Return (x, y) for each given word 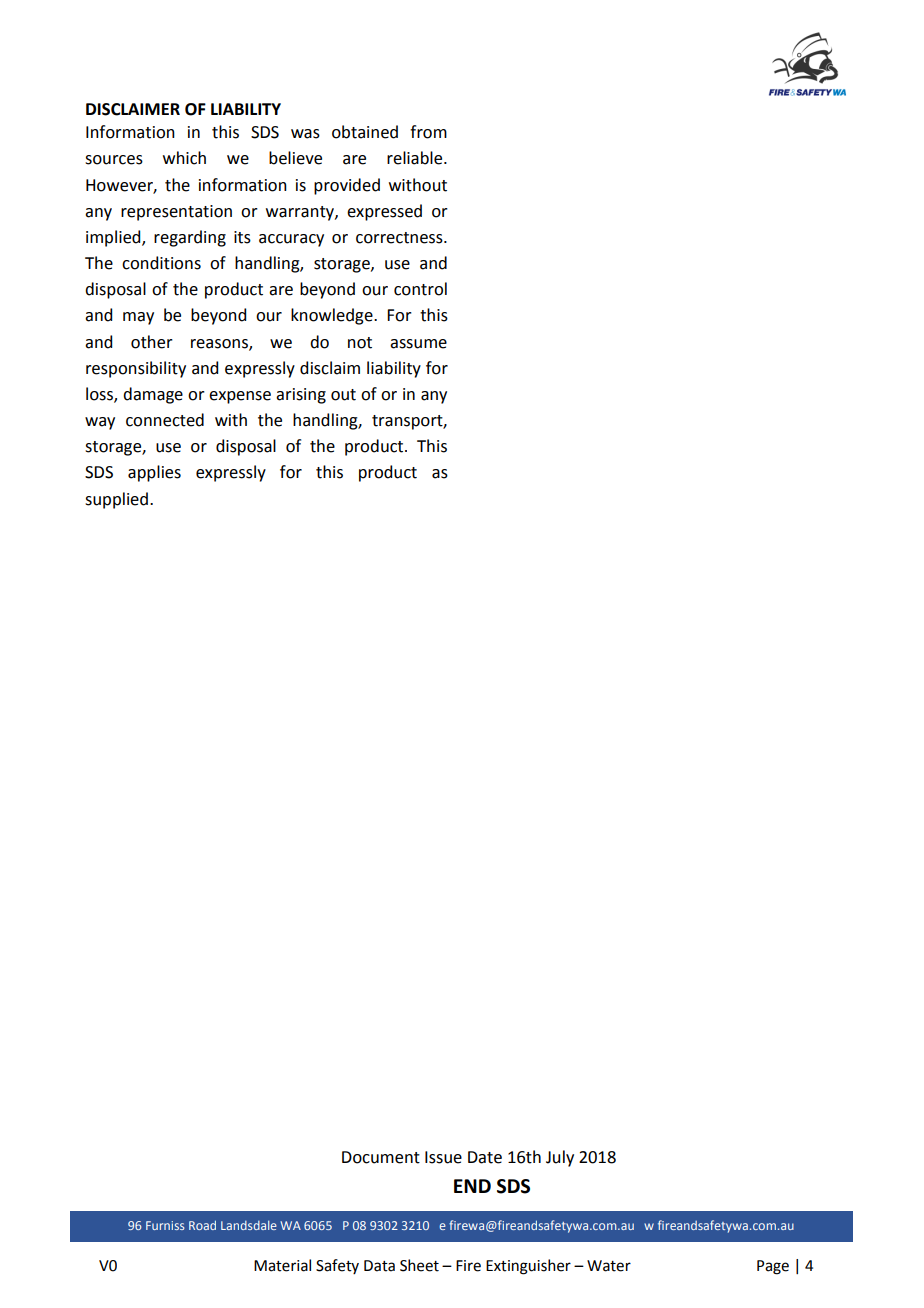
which (184, 158)
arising (301, 396)
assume (418, 344)
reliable (416, 158)
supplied (116, 500)
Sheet (419, 1265)
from (428, 132)
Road (202, 1225)
